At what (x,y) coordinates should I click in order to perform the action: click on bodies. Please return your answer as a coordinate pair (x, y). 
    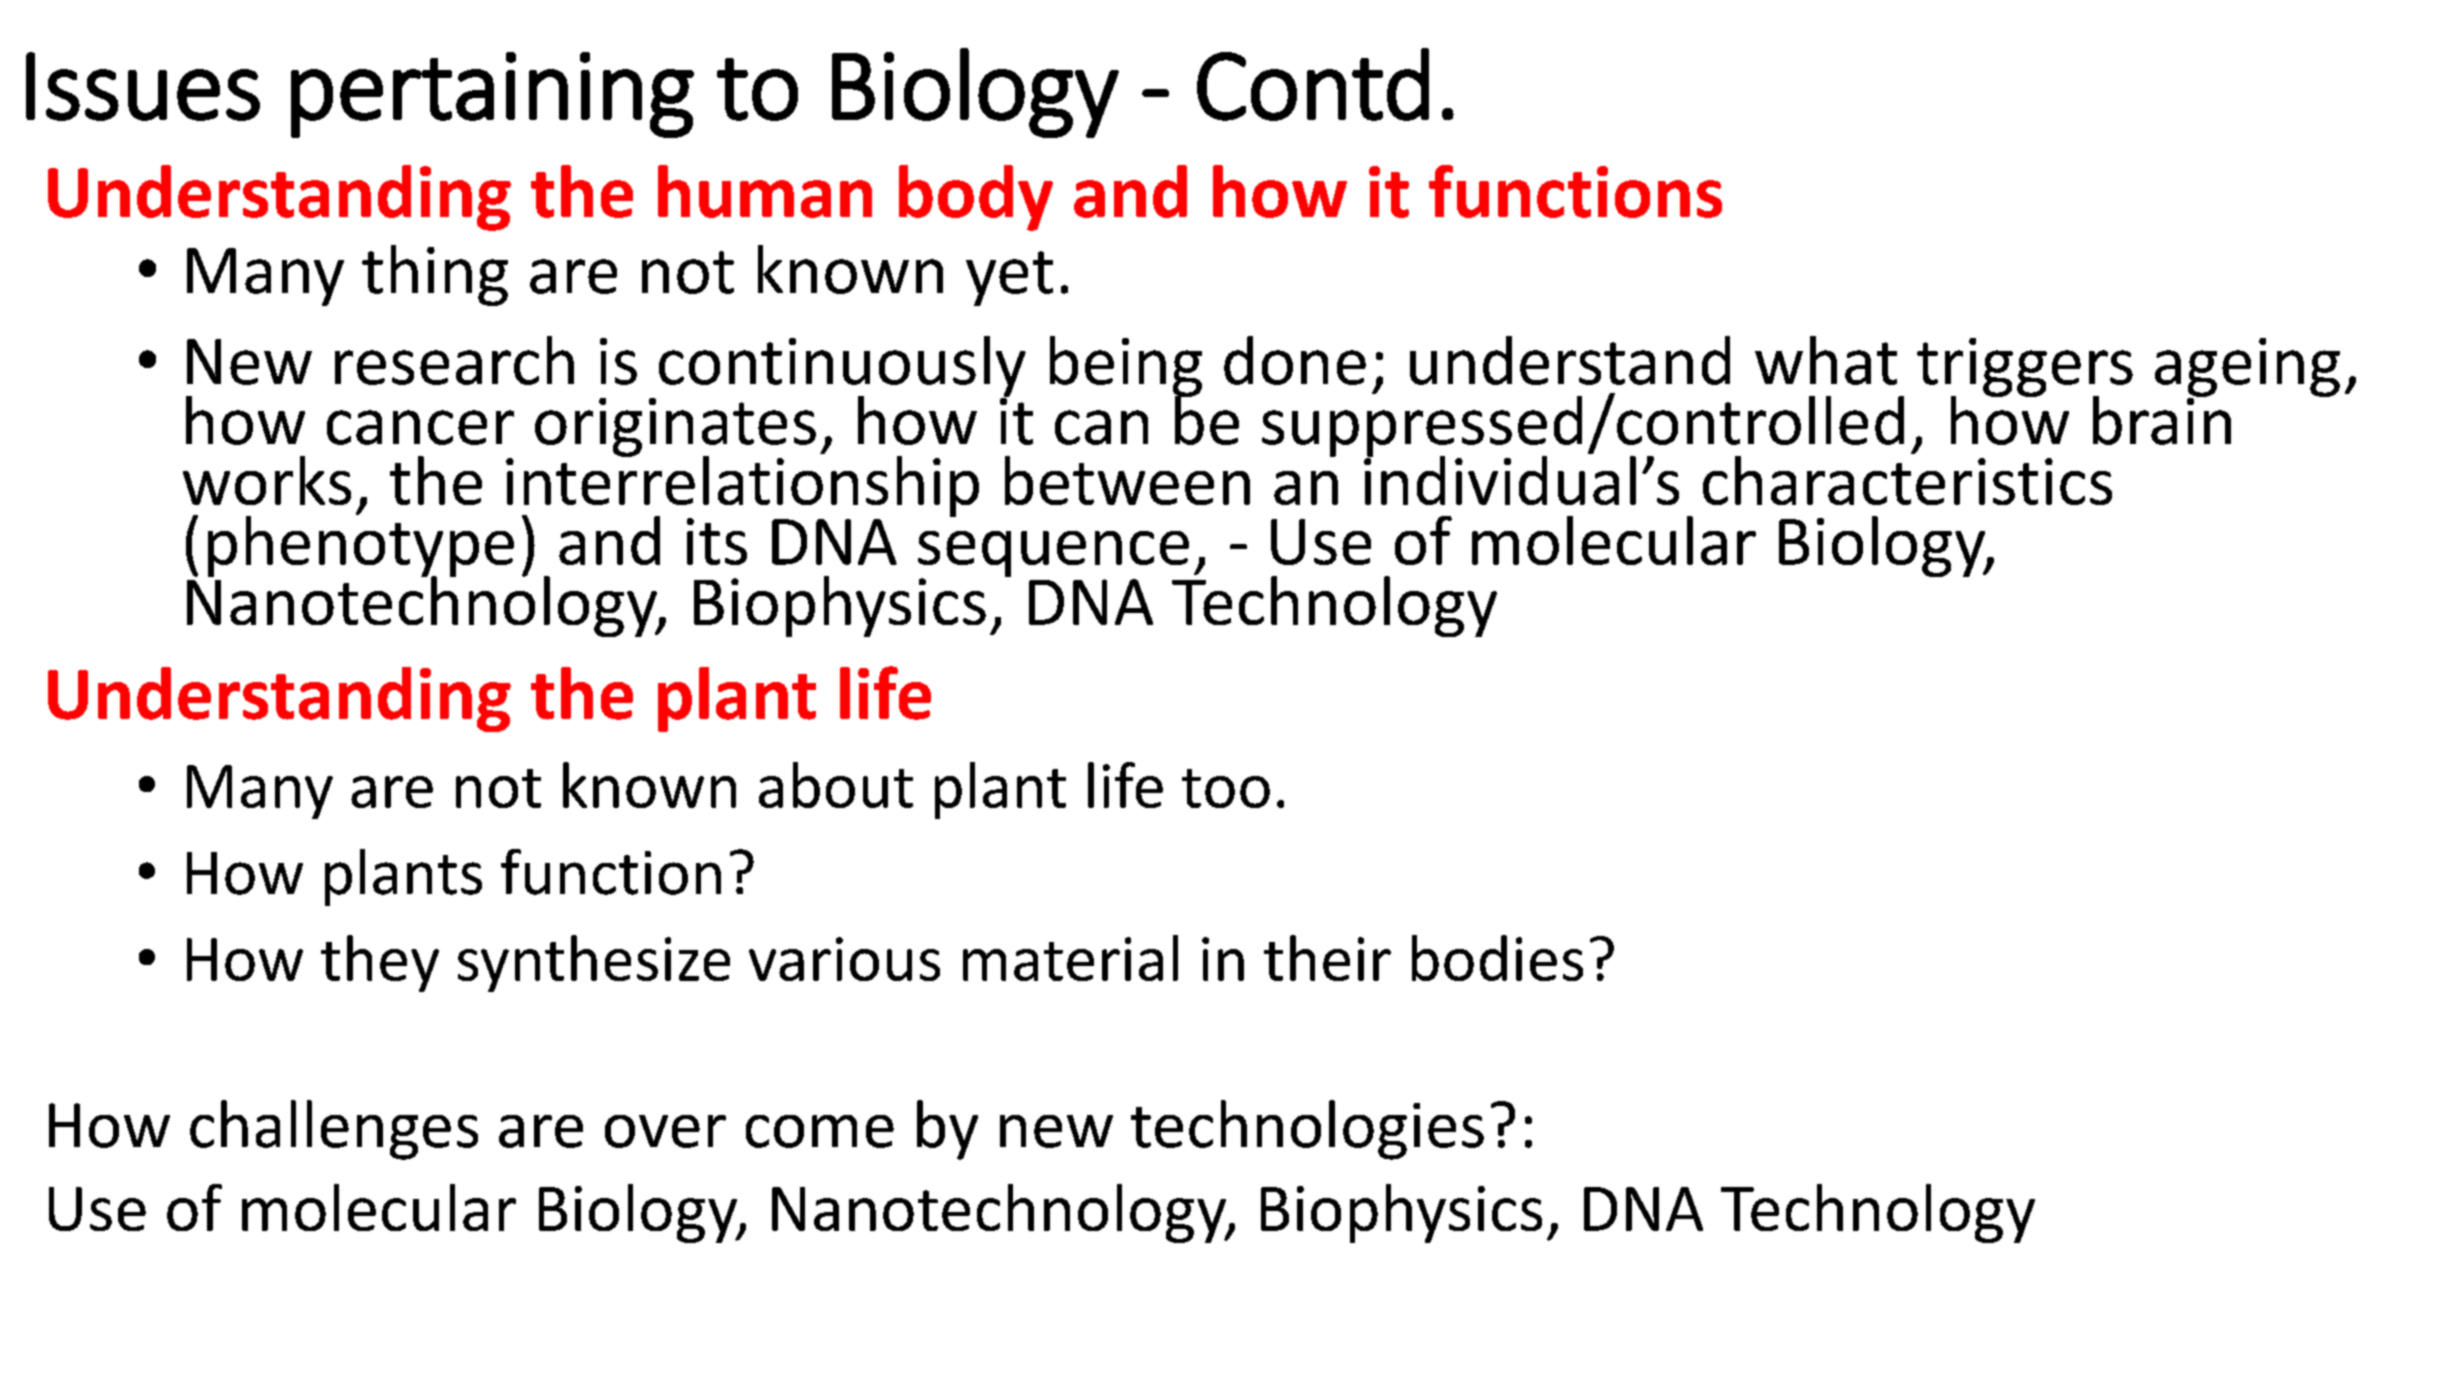
    Looking at the image, I should click on (1497, 958).
